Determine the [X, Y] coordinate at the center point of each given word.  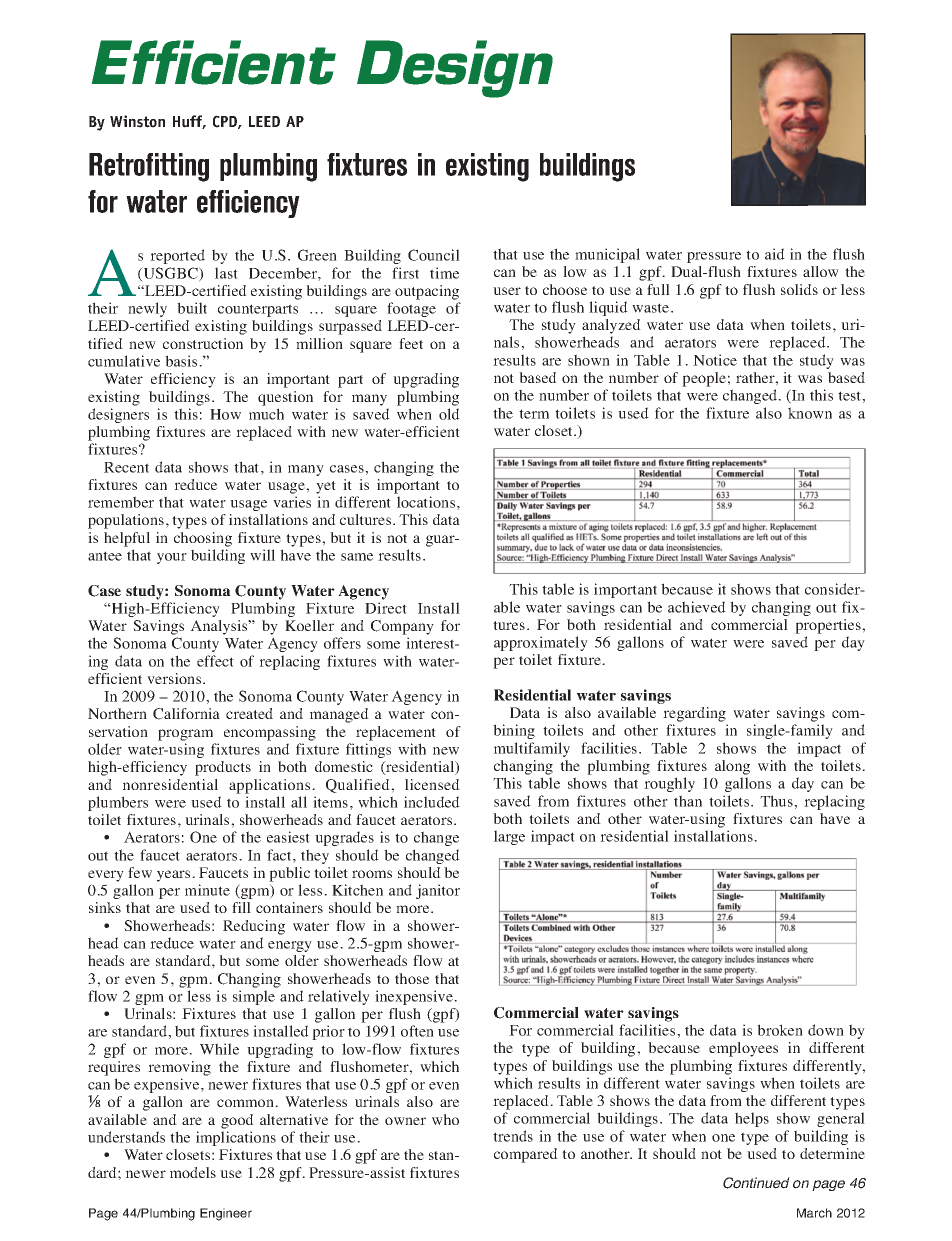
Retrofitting [149, 167]
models [193, 1172]
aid [775, 254]
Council [434, 255]
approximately [541, 643]
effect [215, 661]
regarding [694, 714]
